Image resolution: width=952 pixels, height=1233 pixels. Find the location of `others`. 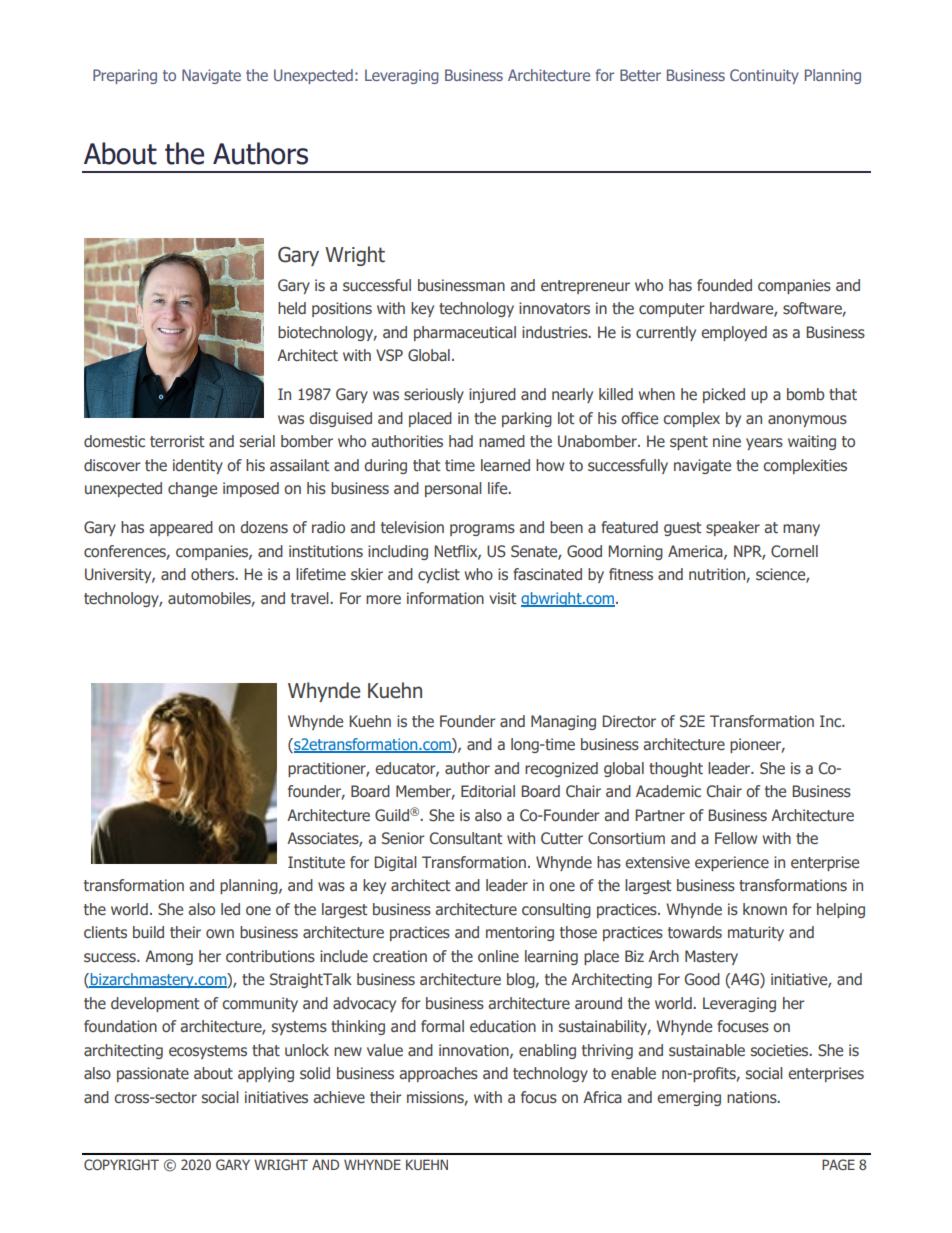

others is located at coordinates (214, 574).
